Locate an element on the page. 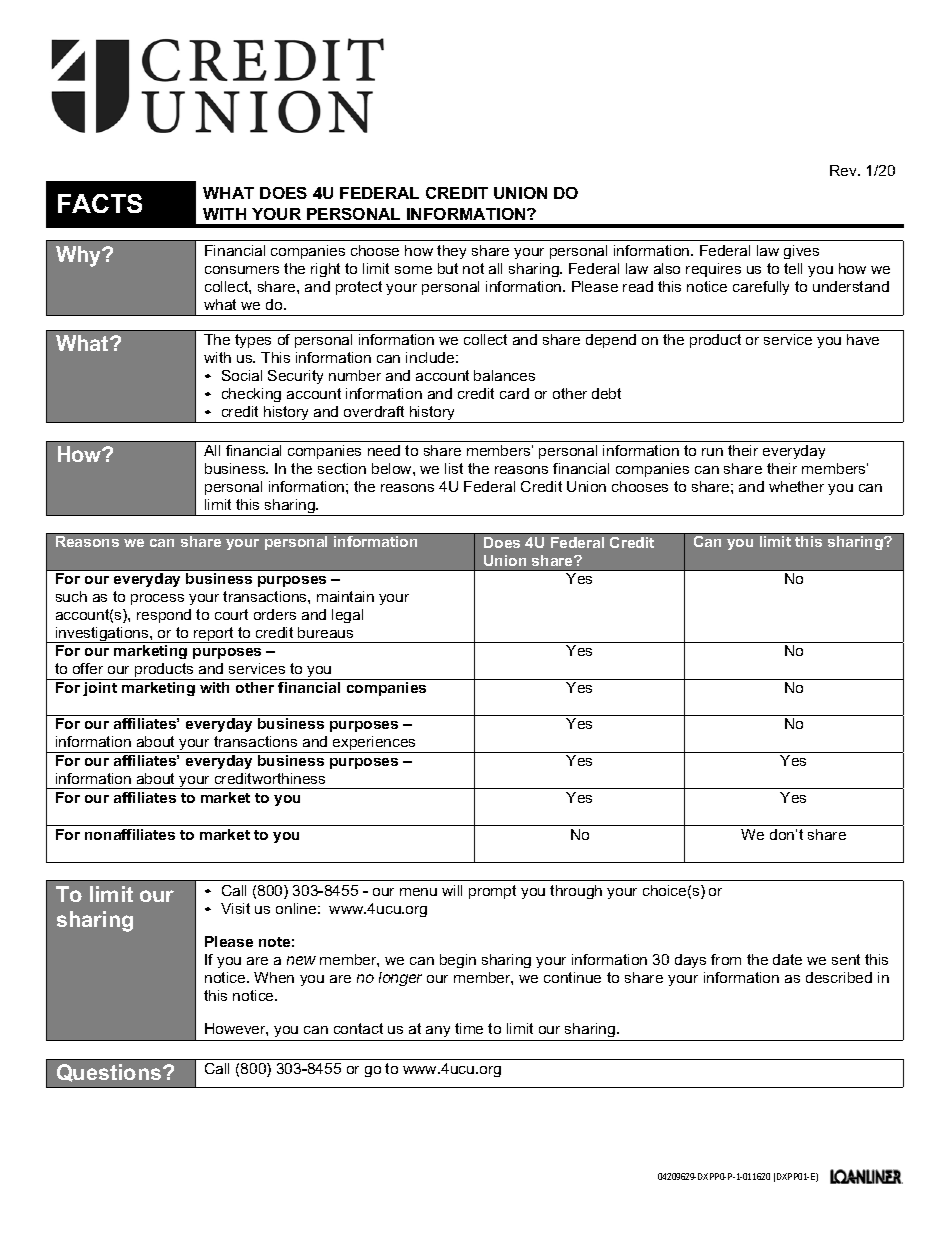  Questions is located at coordinates (110, 1073).
